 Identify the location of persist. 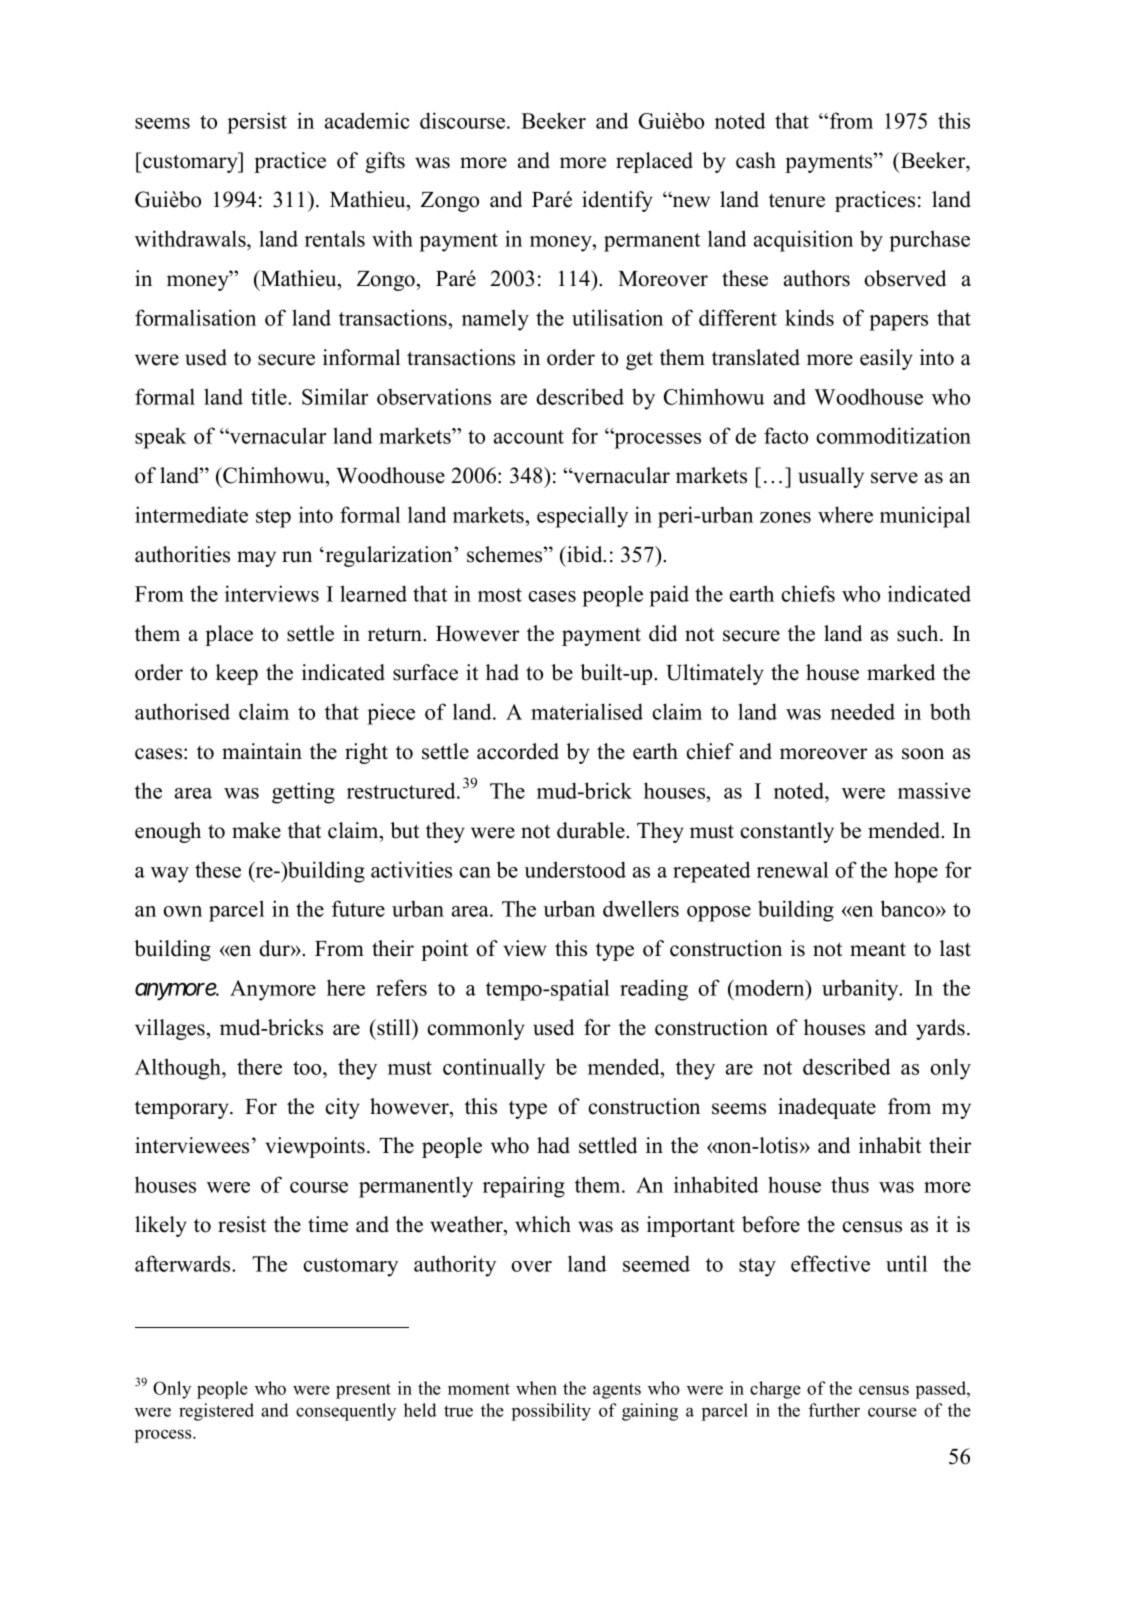
(257, 123).
